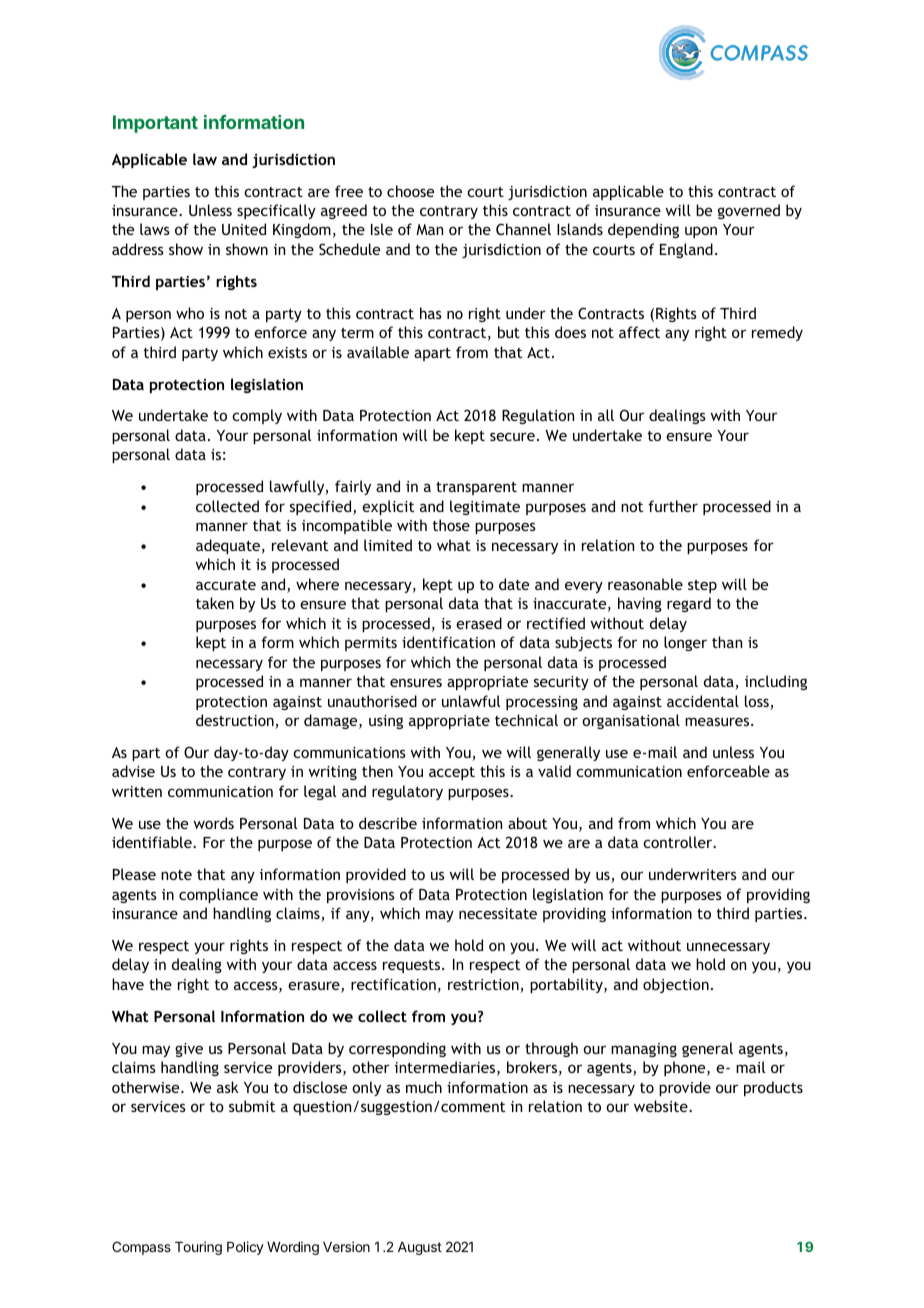 The width and height of the screenshot is (924, 1308). Describe the element at coordinates (420, 1248) in the screenshot. I see `August` at that location.
